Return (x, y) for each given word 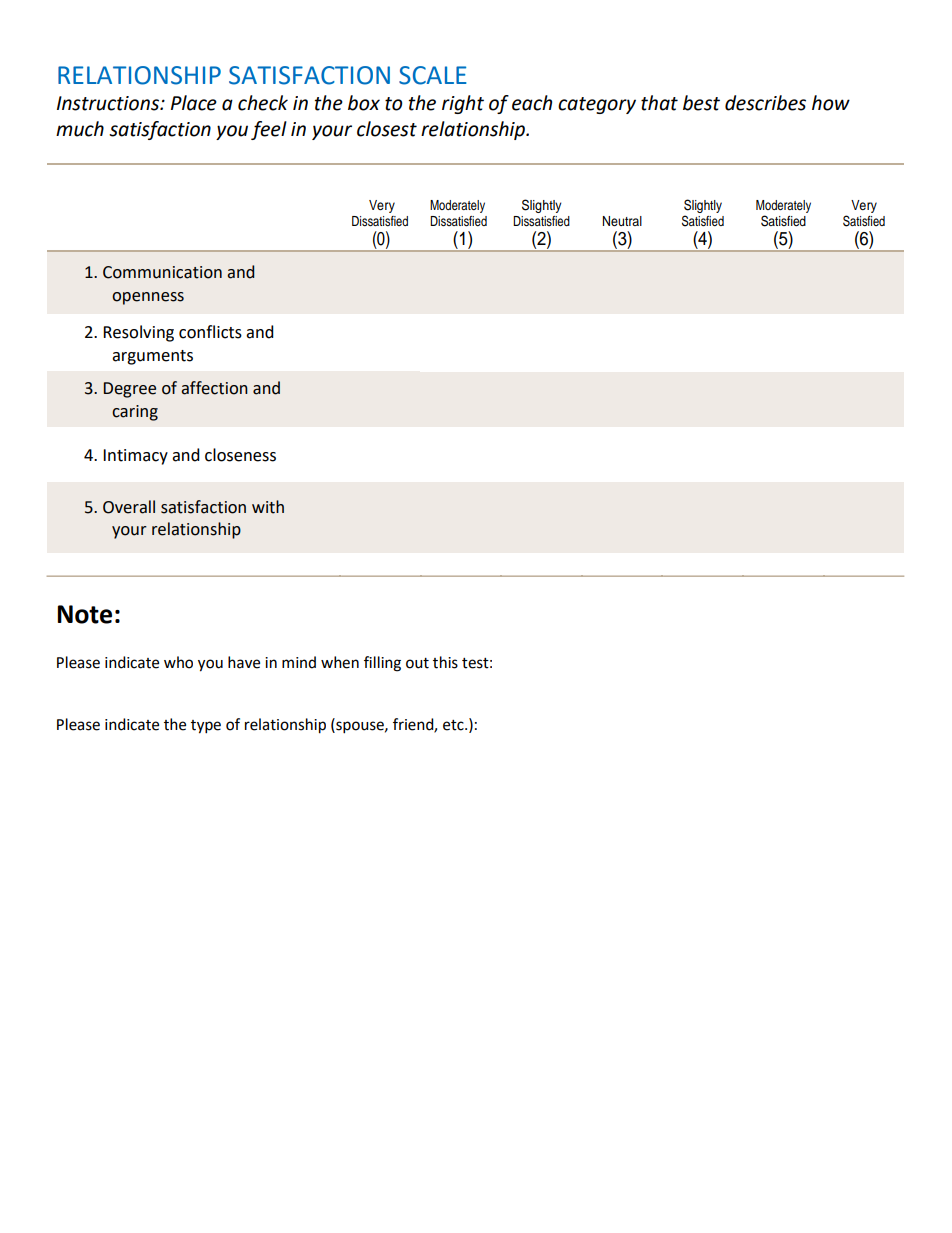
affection (214, 388)
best (701, 103)
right (463, 104)
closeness (240, 455)
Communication (162, 272)
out (417, 663)
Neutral (622, 221)
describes (765, 103)
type (206, 727)
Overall (129, 507)
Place (194, 103)
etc (454, 725)
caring (135, 413)
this (445, 662)
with (268, 507)
